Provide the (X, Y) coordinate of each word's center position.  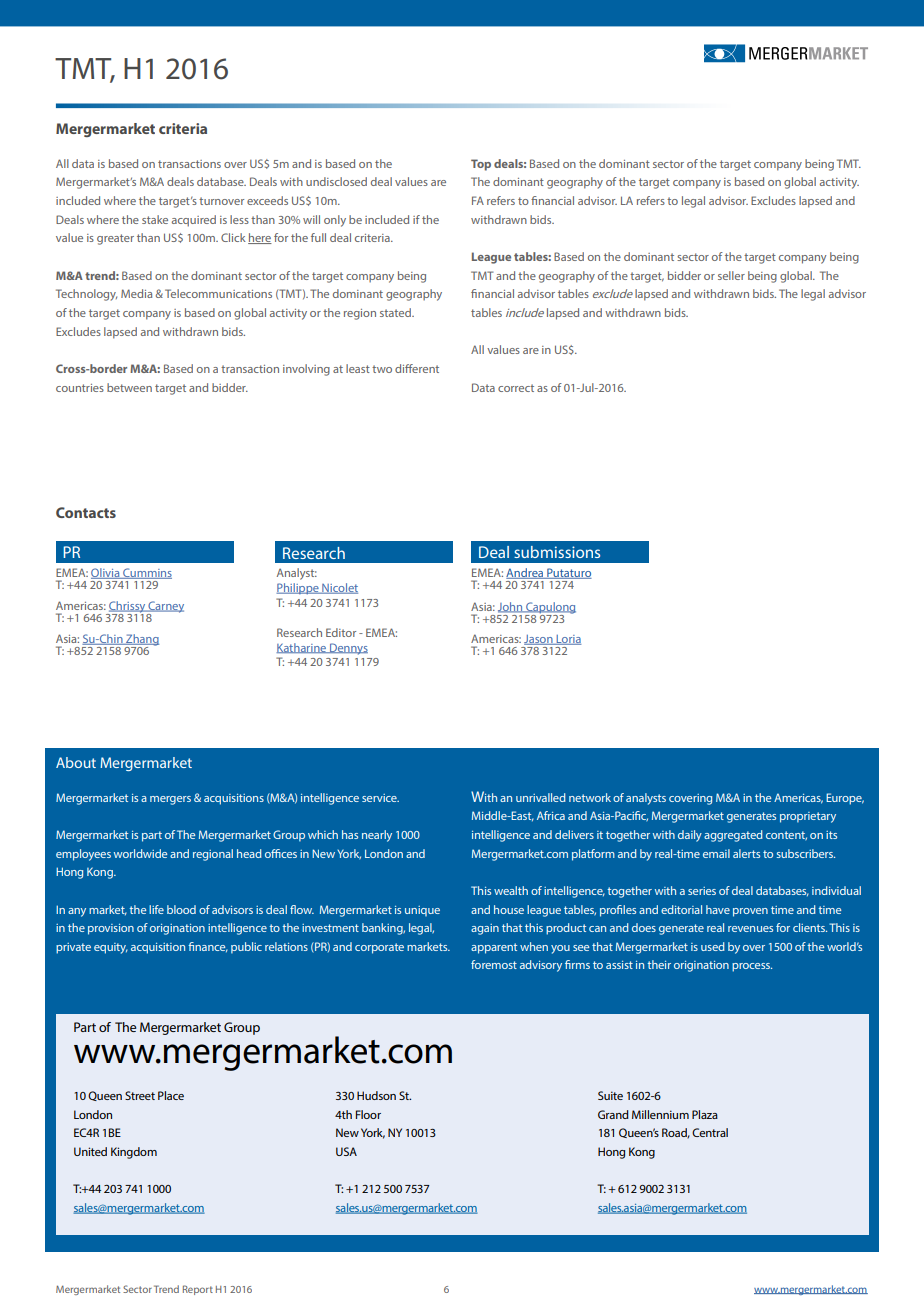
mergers (170, 800)
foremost (494, 964)
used (713, 946)
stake (155, 219)
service (380, 798)
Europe (845, 799)
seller (731, 275)
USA (346, 1151)
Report (198, 1290)
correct (516, 388)
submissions (557, 552)
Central (710, 1132)
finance (208, 947)
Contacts (86, 512)
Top (481, 165)
